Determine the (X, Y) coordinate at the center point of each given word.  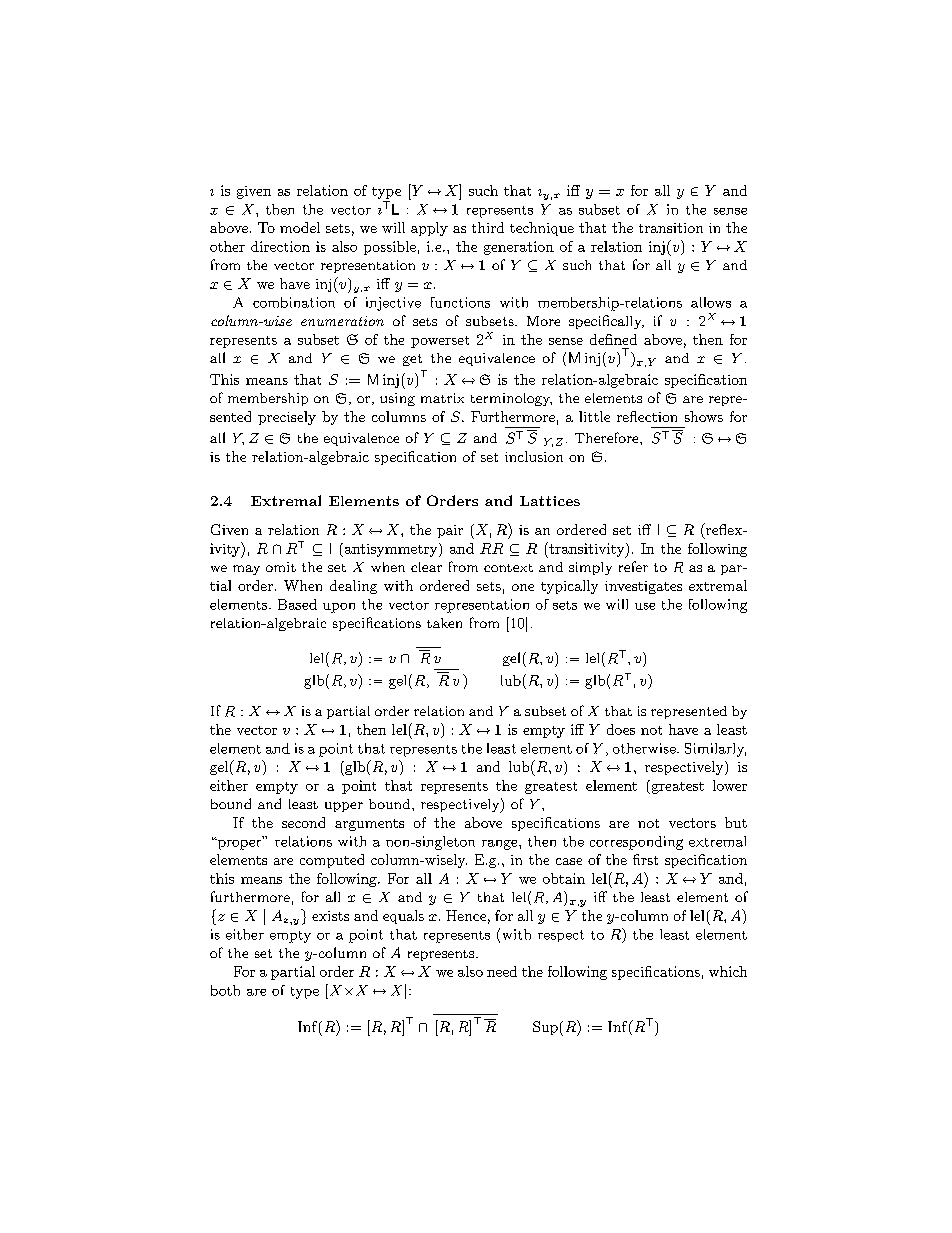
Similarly (715, 750)
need (502, 971)
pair (450, 531)
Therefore (608, 437)
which (728, 971)
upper (344, 807)
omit (281, 567)
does (621, 729)
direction (280, 246)
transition (671, 228)
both (225, 990)
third (488, 227)
